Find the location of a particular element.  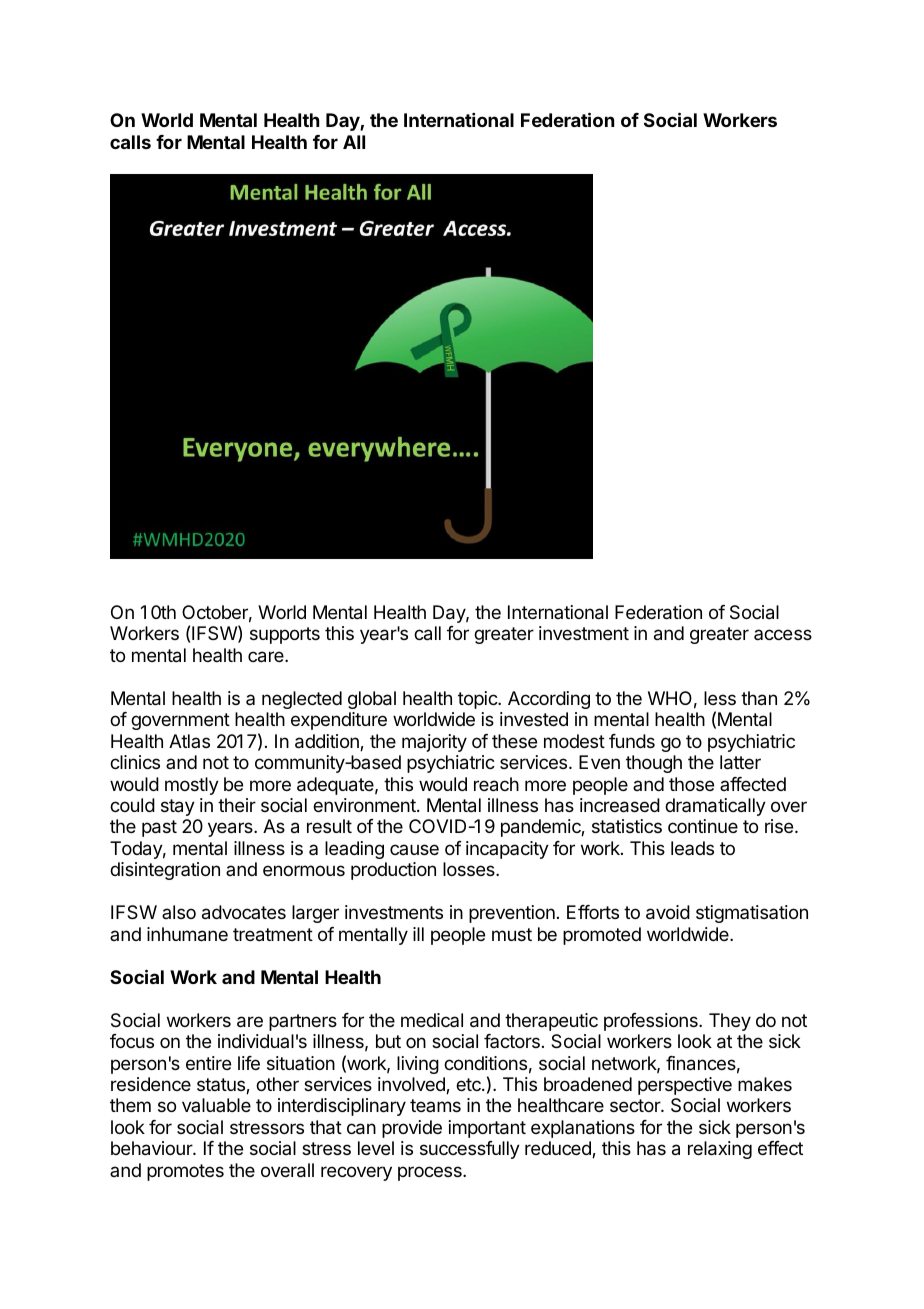

successfully is located at coordinates (470, 1150).
